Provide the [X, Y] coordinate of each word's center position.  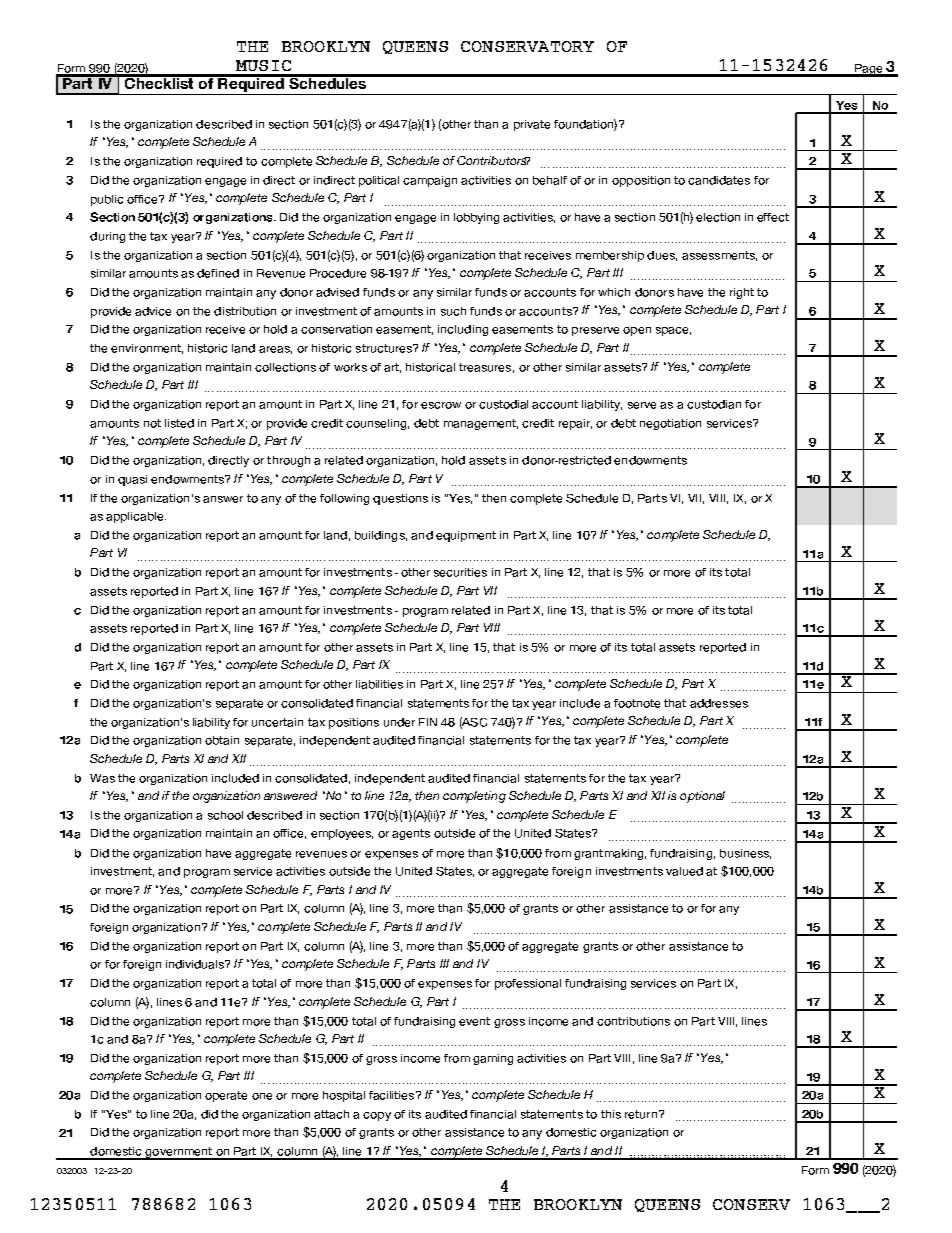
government [178, 1153]
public [107, 200]
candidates [719, 180]
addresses [719, 703]
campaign [430, 181]
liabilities [379, 684]
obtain [222, 740]
